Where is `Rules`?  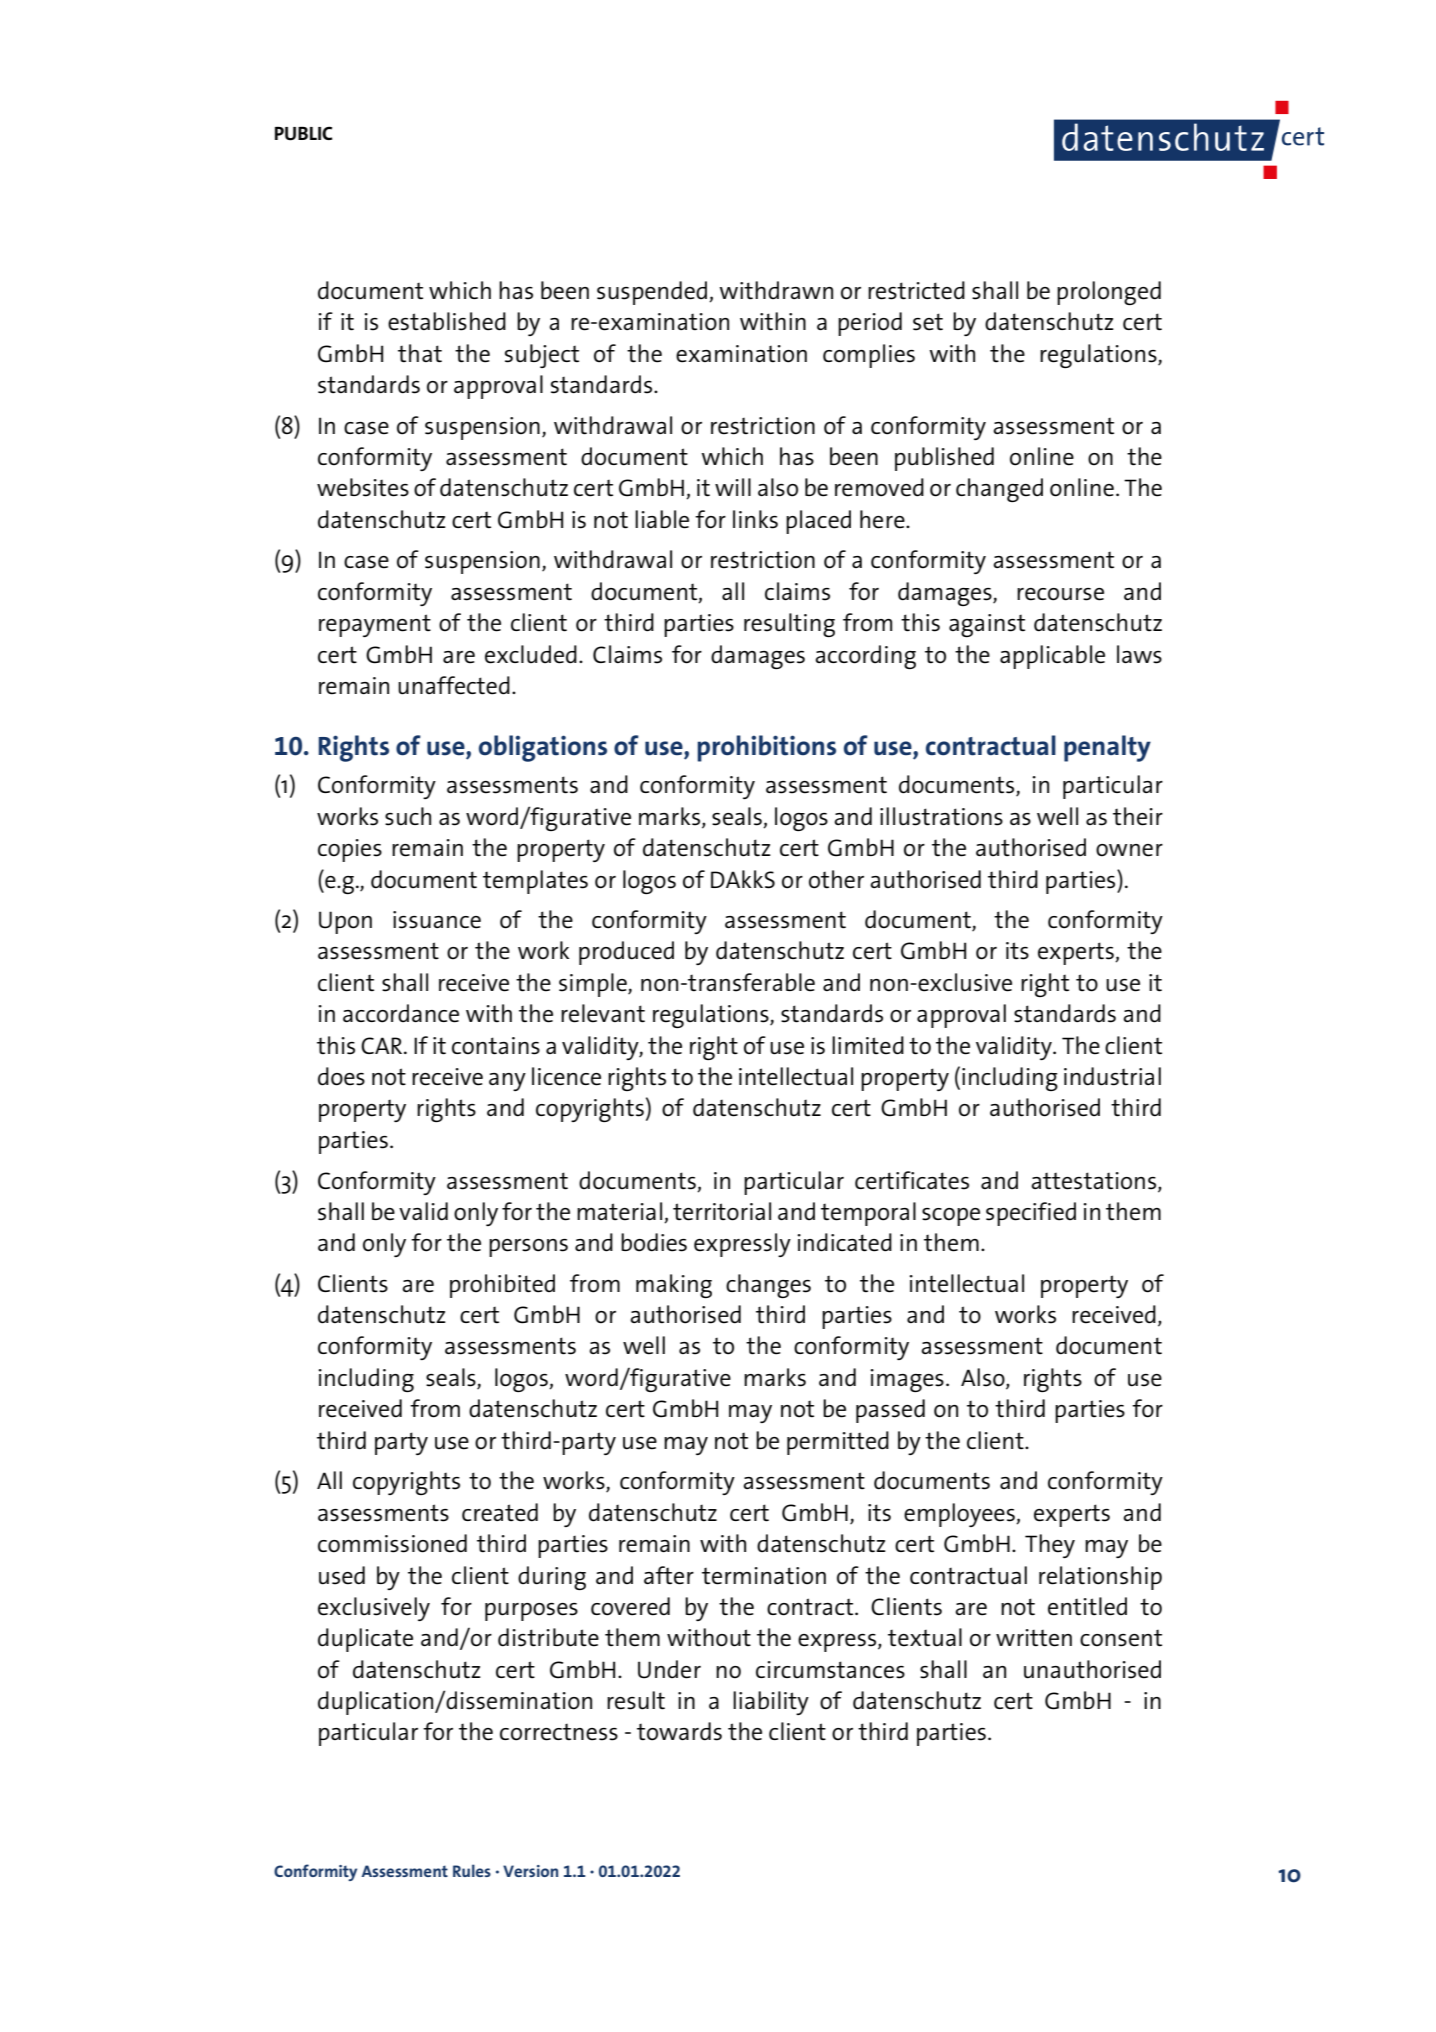 Rules is located at coordinates (472, 1870).
